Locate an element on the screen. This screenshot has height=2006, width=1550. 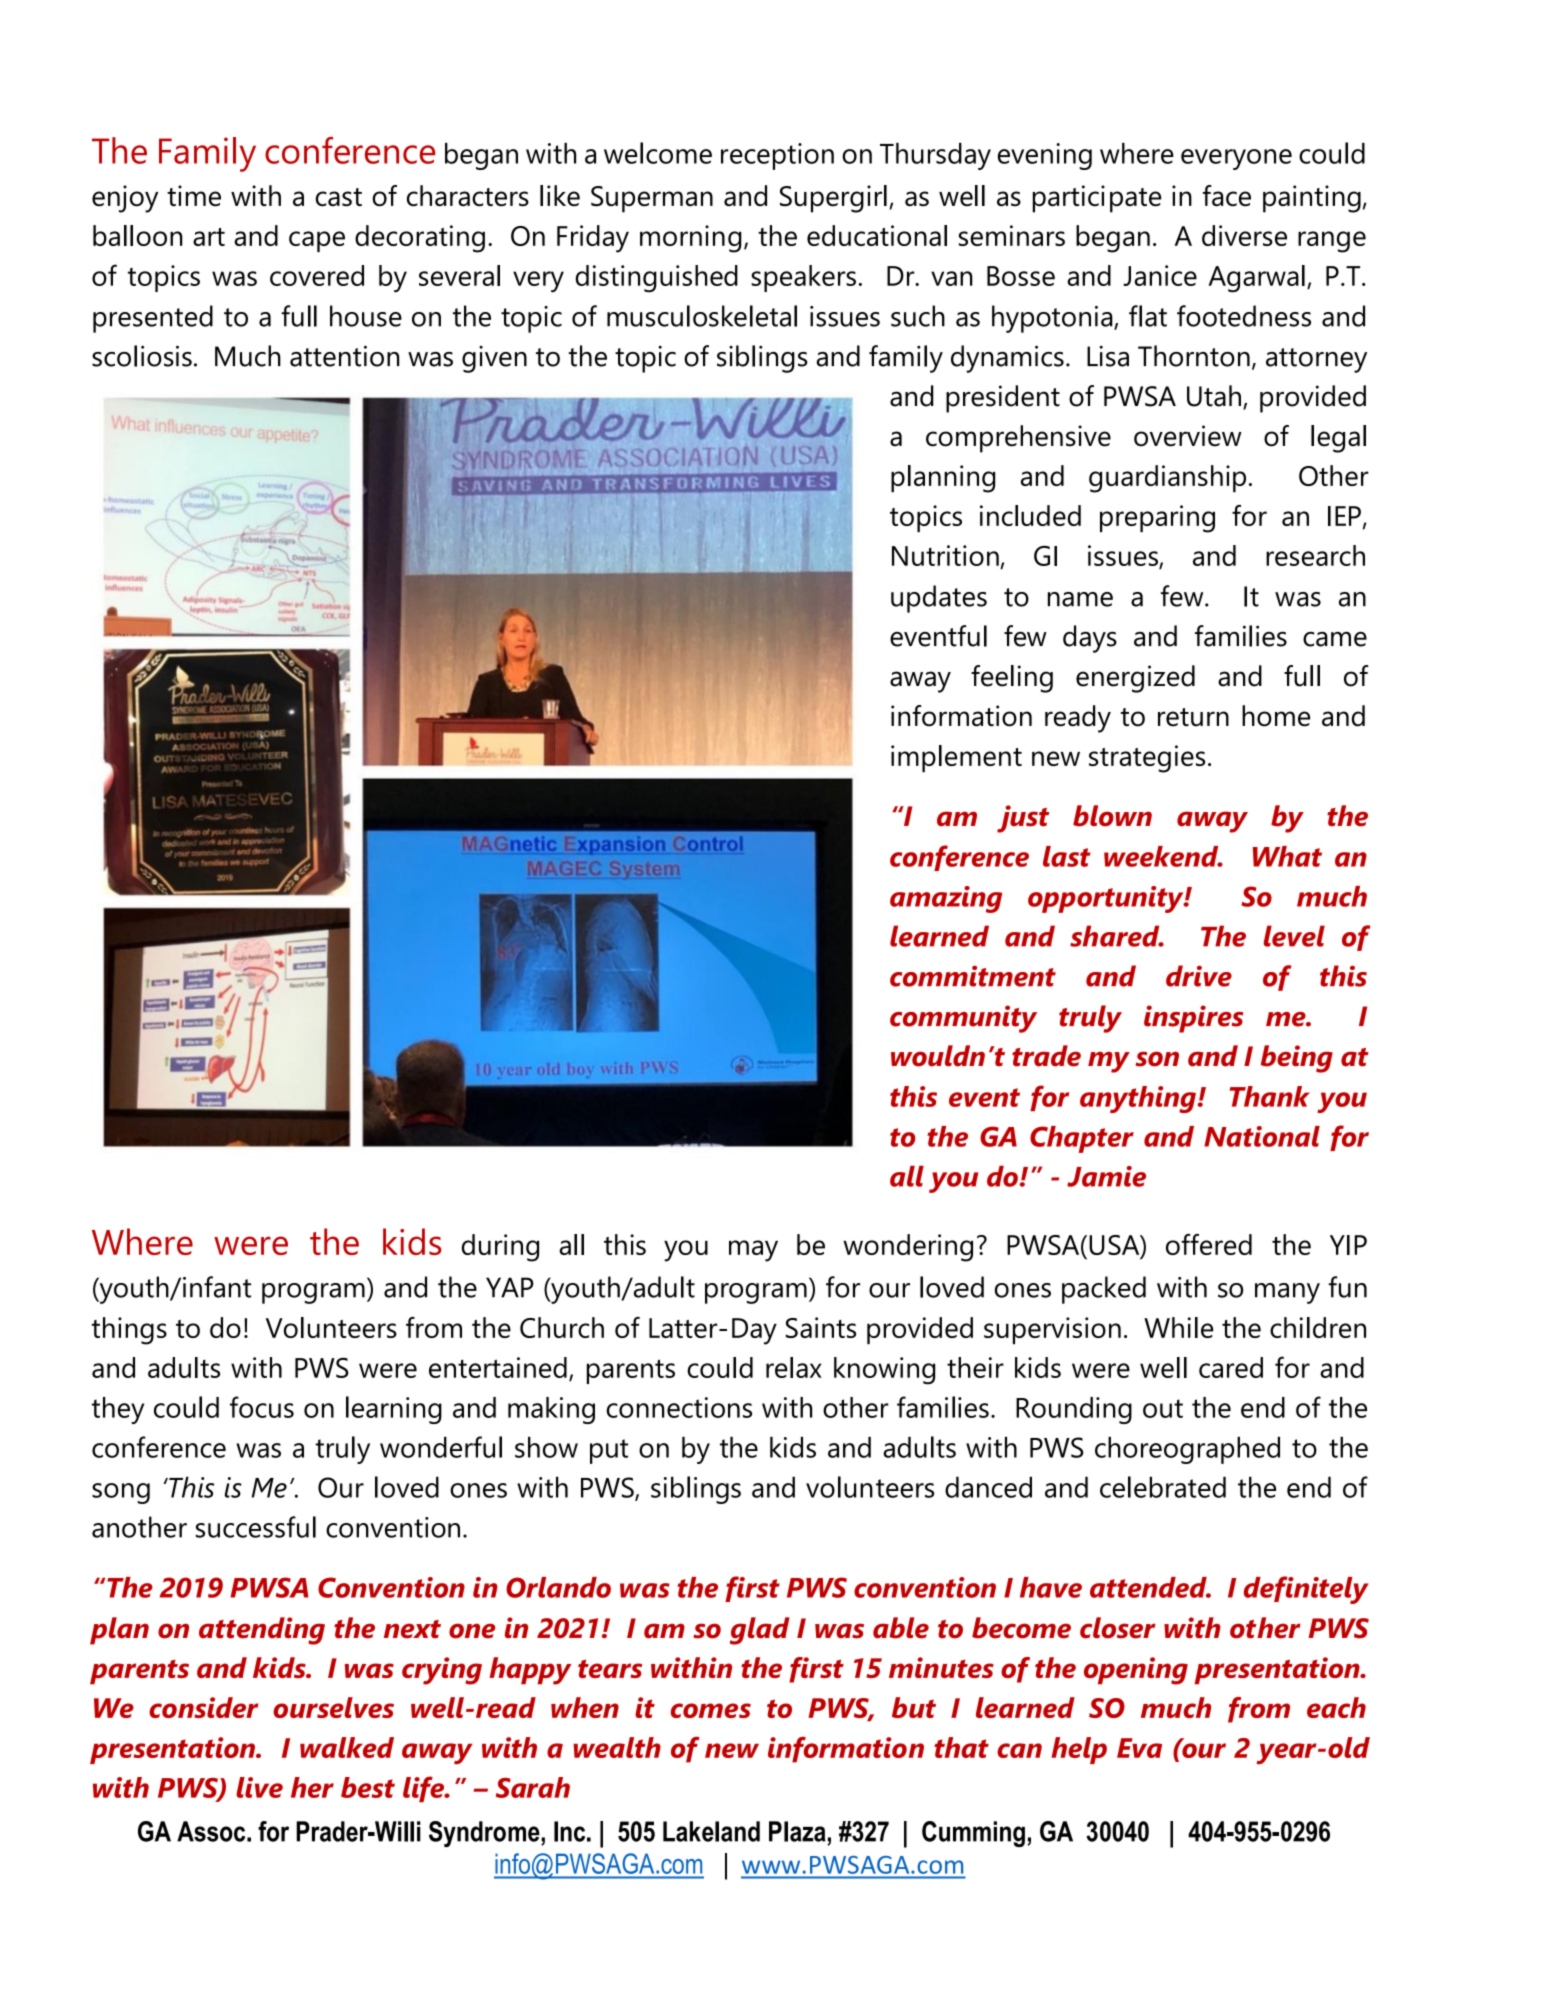
wondering is located at coordinates (908, 1248).
